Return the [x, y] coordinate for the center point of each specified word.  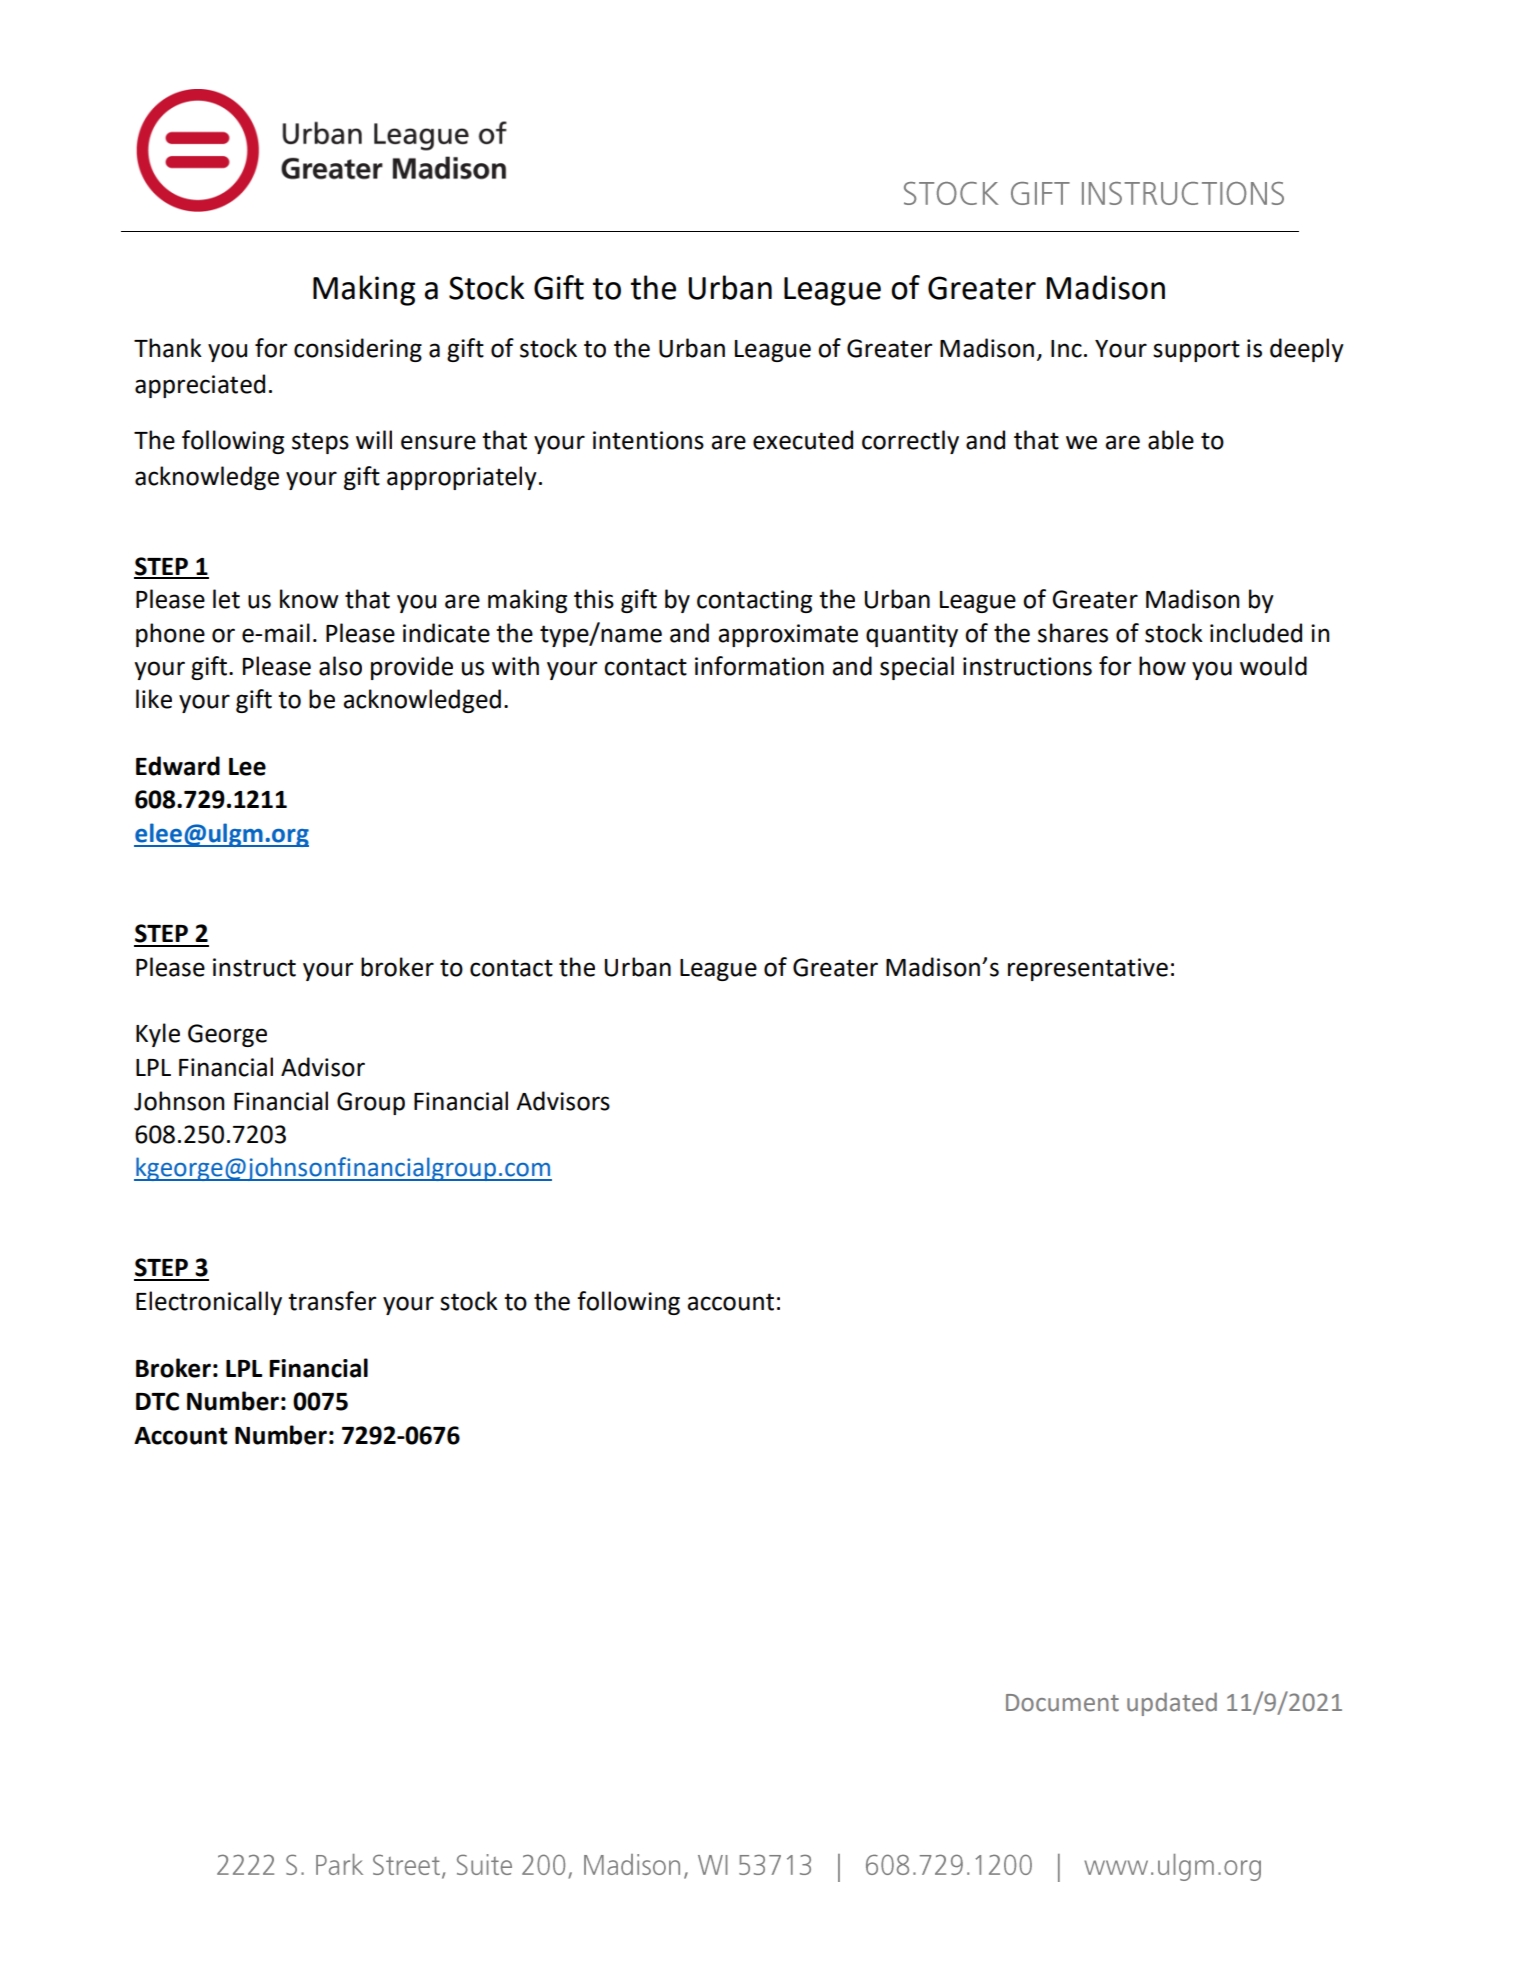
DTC [157, 1401]
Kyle [158, 1035]
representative [1088, 969]
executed [803, 440]
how [1162, 666]
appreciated [200, 386]
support [1196, 351]
